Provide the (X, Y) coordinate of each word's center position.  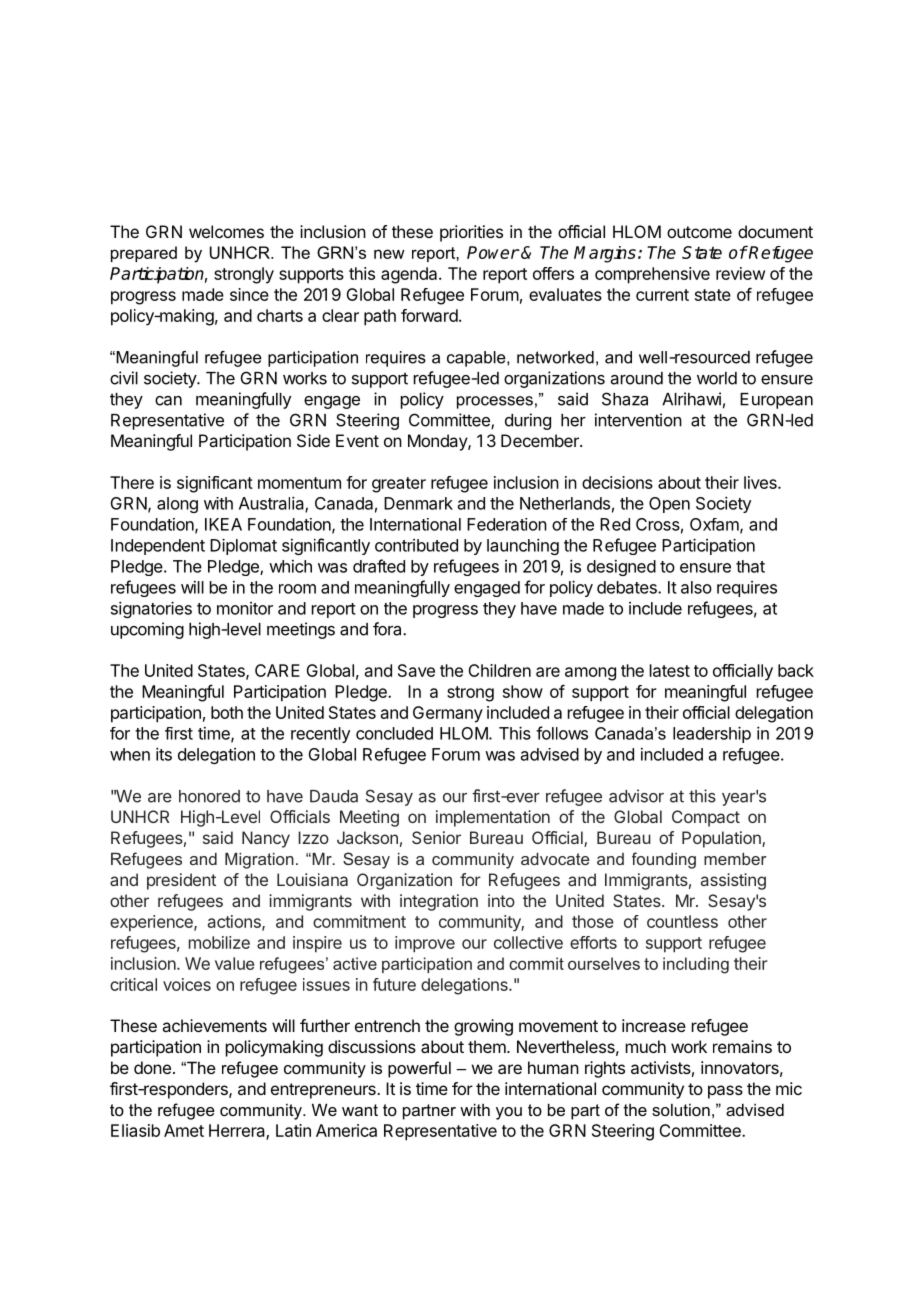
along (177, 505)
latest (670, 670)
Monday (438, 442)
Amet (184, 1130)
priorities (471, 233)
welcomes (226, 231)
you (509, 1113)
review (740, 273)
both (227, 712)
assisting (733, 881)
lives (761, 482)
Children (499, 670)
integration (439, 902)
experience (152, 923)
